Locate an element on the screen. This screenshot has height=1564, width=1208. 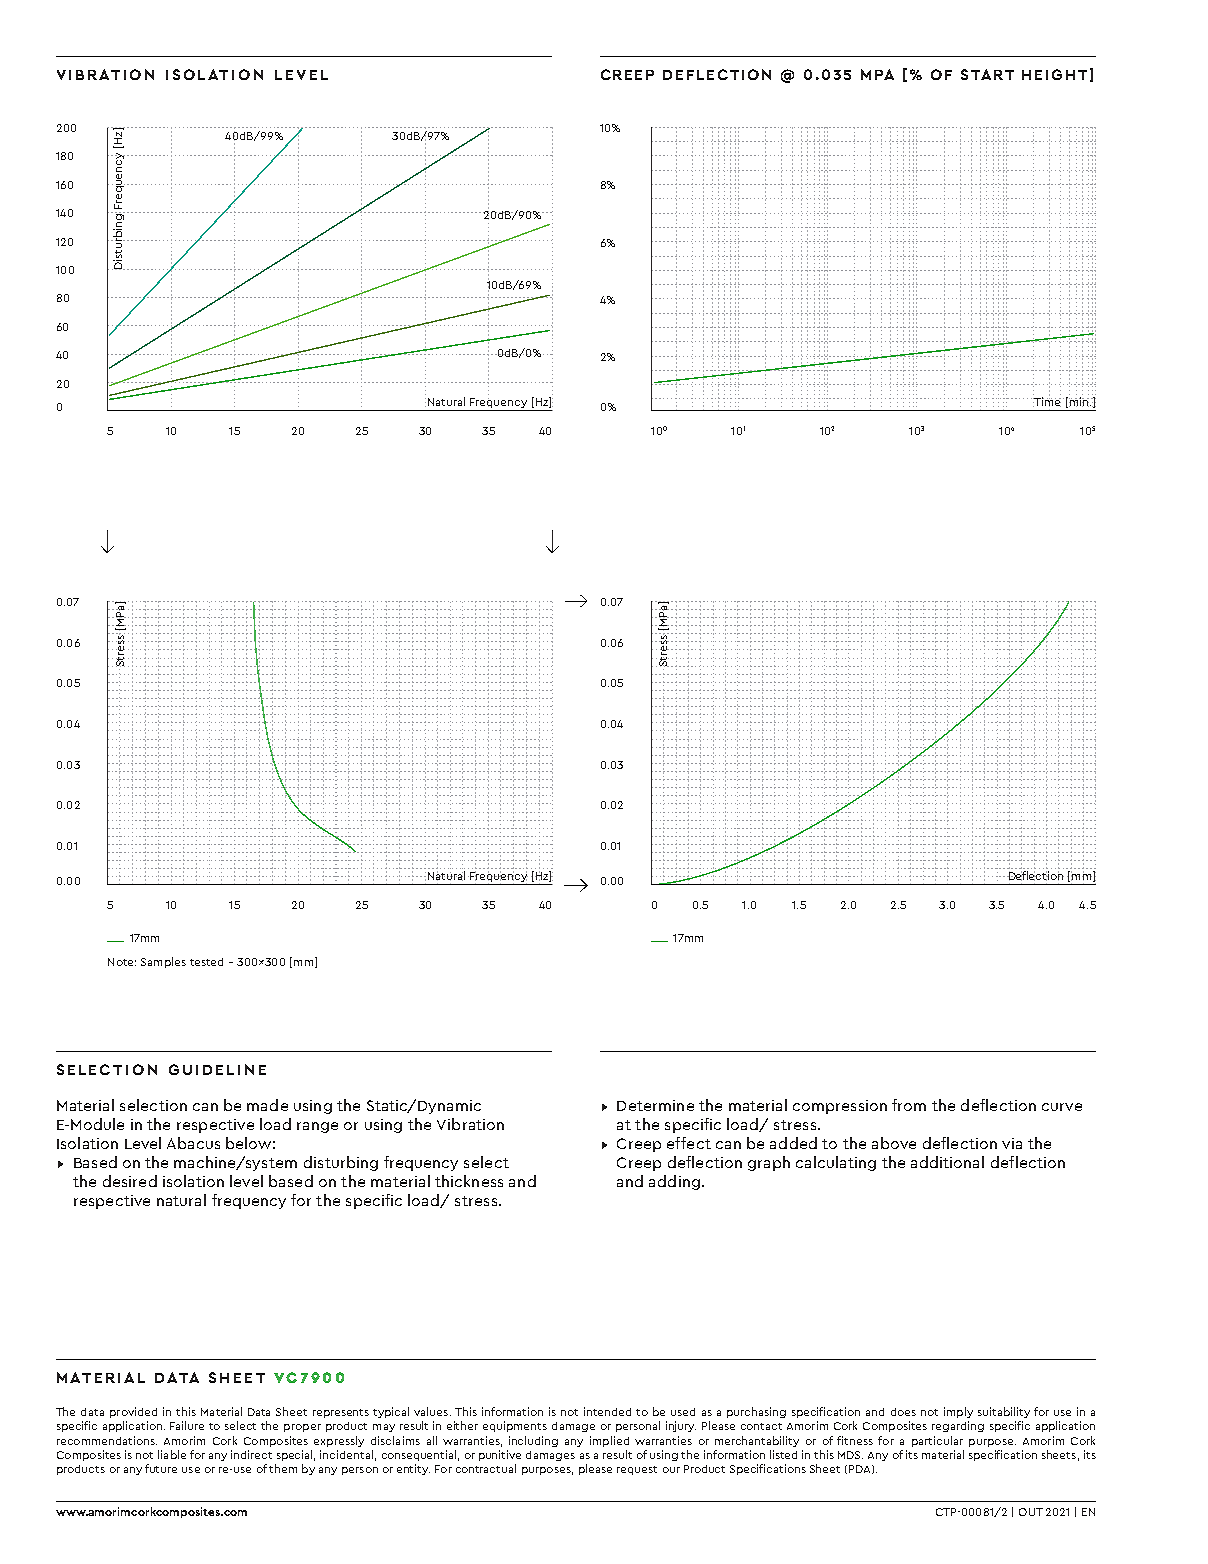
from is located at coordinates (909, 1105).
